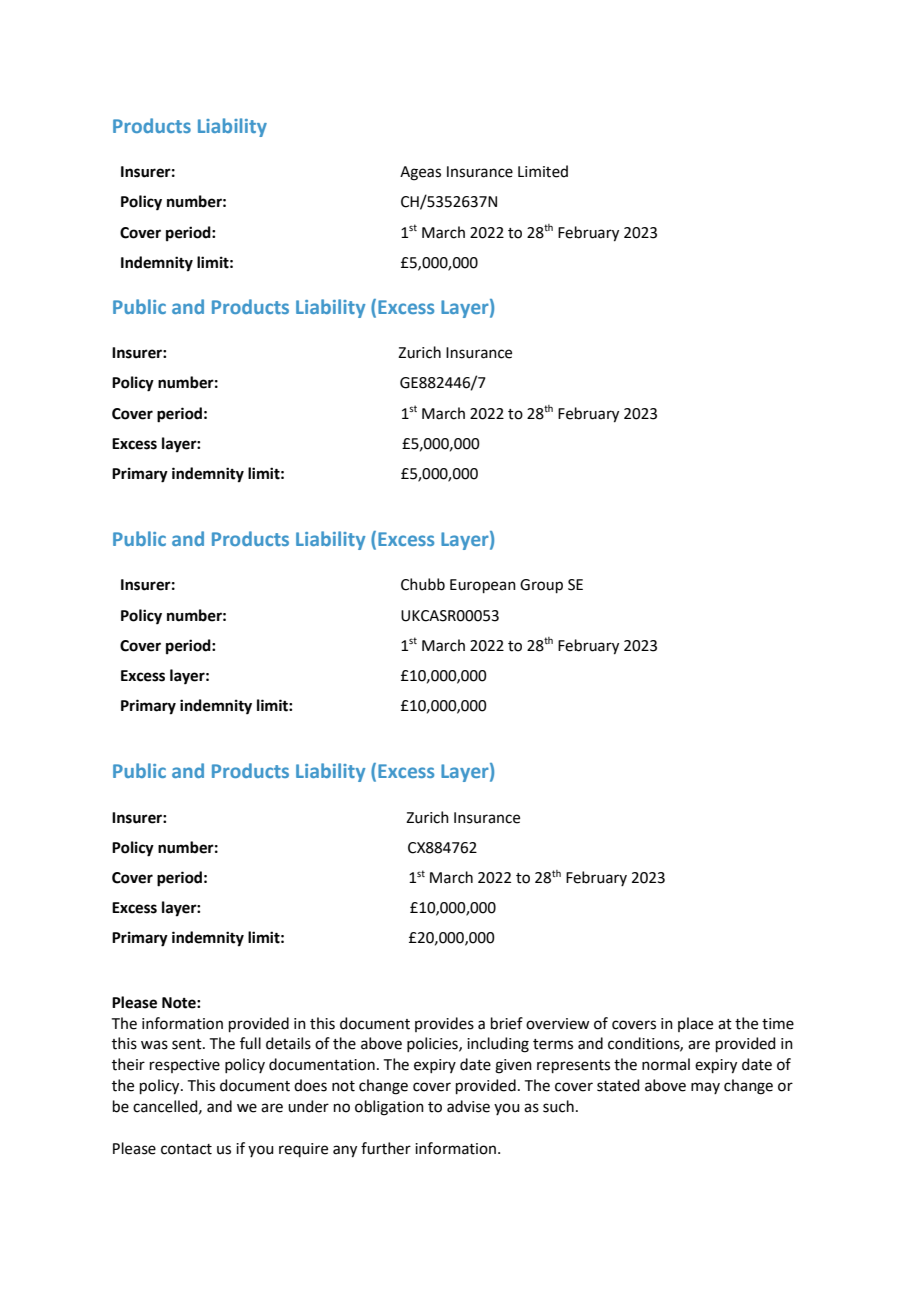  I want to click on terms, so click(553, 1044).
